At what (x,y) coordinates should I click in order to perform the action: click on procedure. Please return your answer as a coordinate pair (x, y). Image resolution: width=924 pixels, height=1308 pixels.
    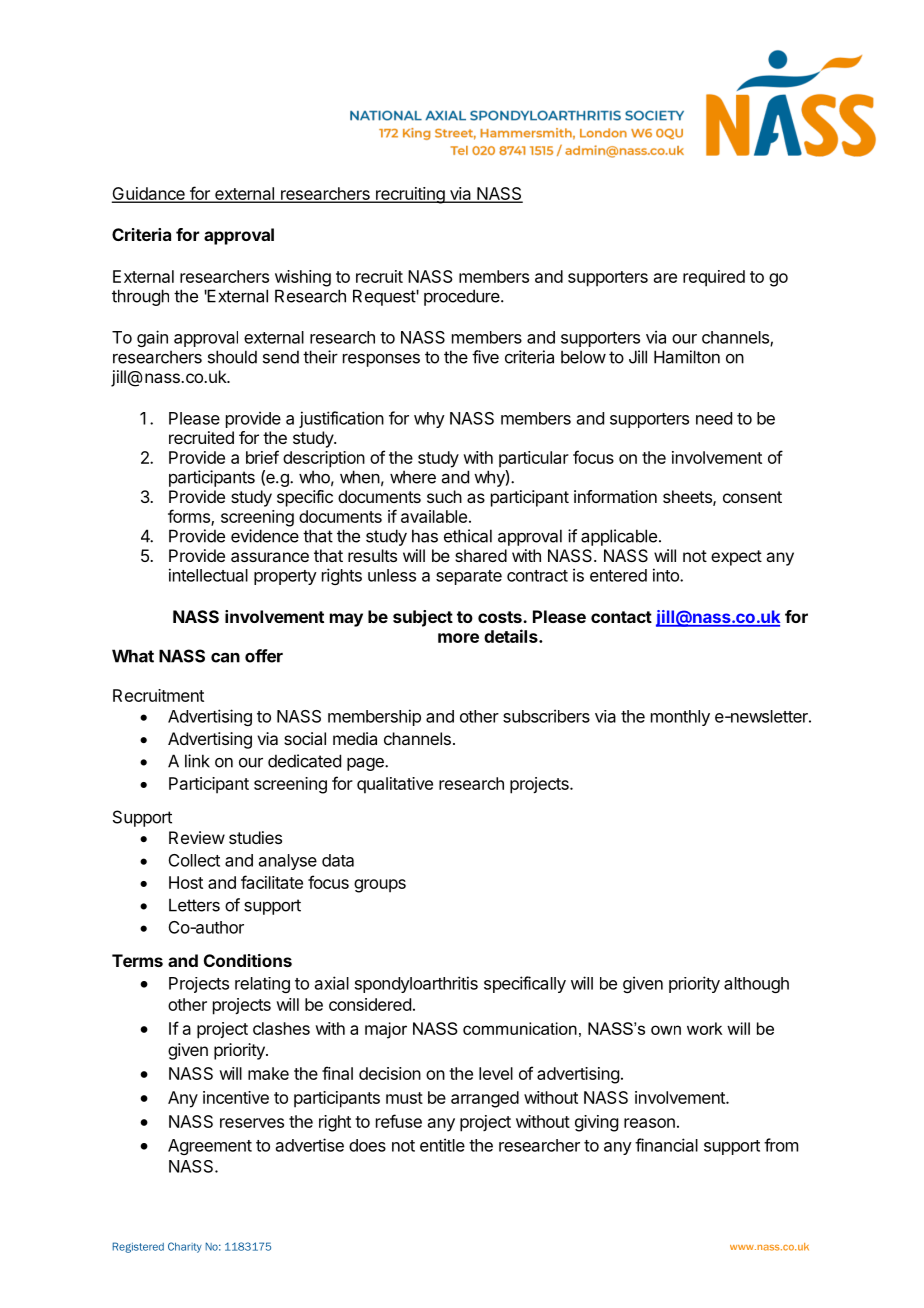
    Looking at the image, I should click on (463, 297).
